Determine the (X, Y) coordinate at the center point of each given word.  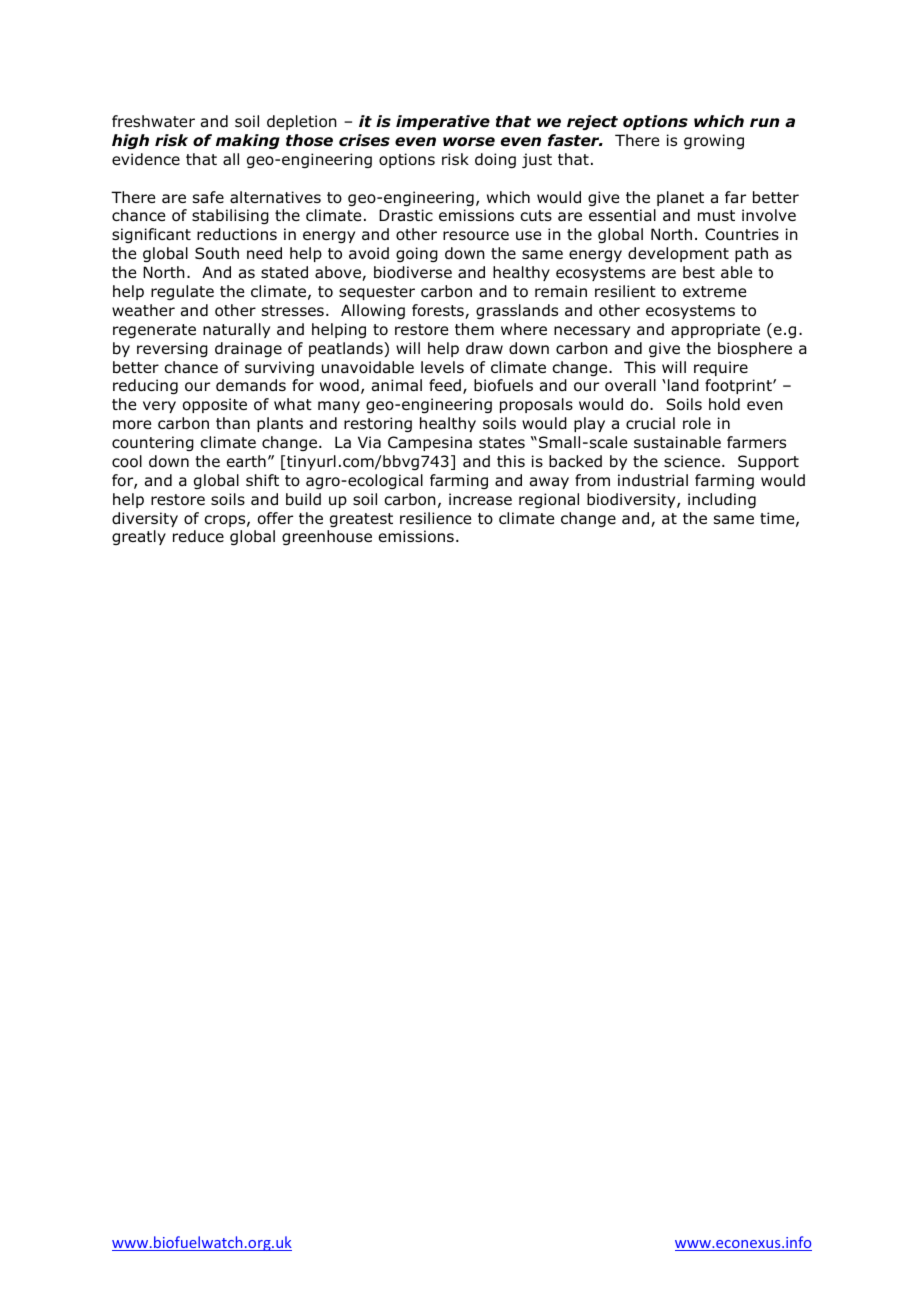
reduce (198, 536)
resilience (435, 518)
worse (469, 142)
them (474, 329)
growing (714, 141)
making (248, 141)
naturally (236, 330)
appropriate (715, 330)
